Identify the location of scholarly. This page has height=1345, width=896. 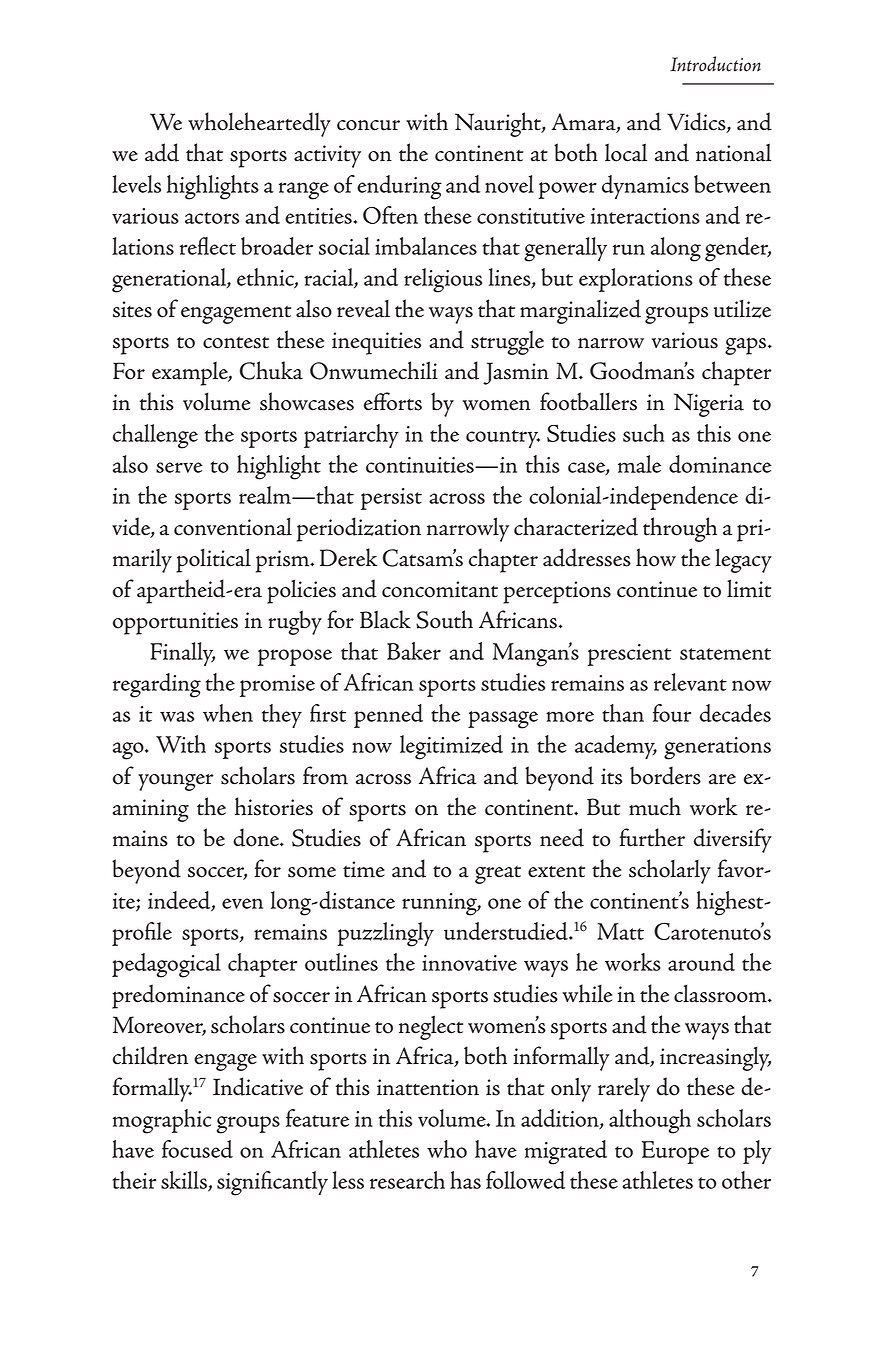
(670, 871).
